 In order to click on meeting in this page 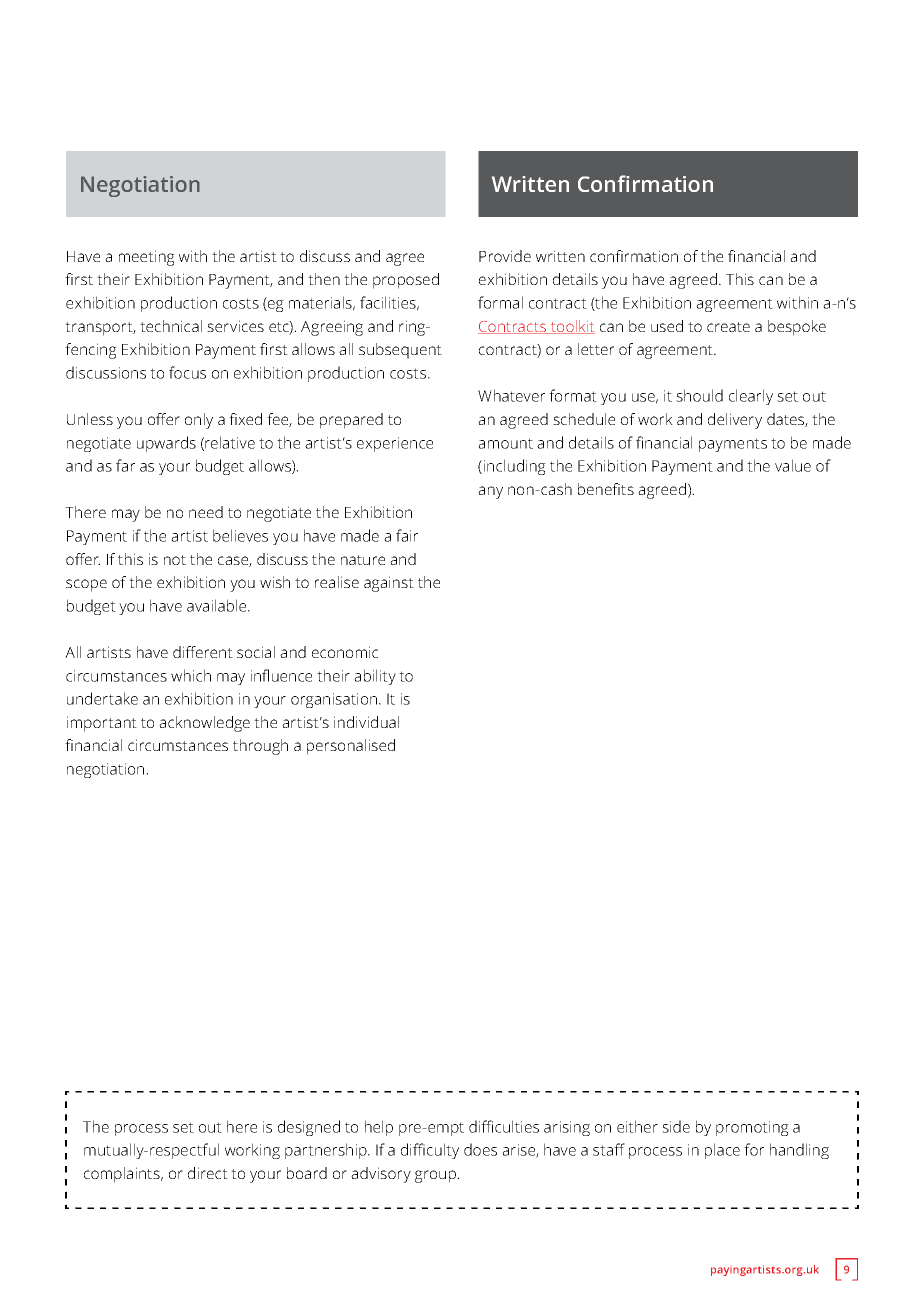, I will do `click(147, 258)`.
